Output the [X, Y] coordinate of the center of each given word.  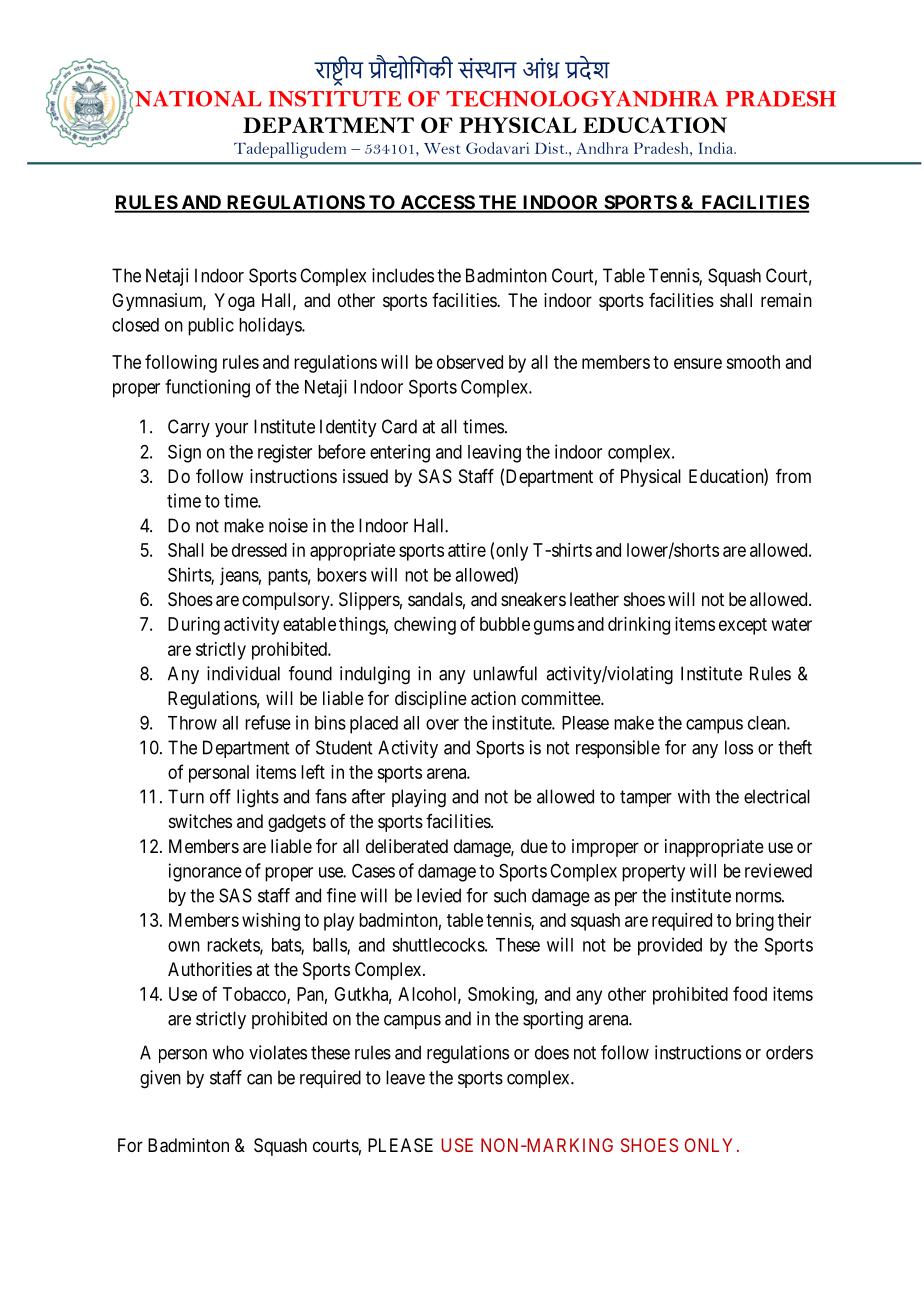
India [717, 148]
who [228, 1052]
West [442, 148]
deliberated [407, 846]
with [694, 796]
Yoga [234, 302]
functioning [207, 388]
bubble [505, 624]
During [194, 626]
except [743, 626]
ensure [698, 363]
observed [470, 362]
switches [200, 821]
